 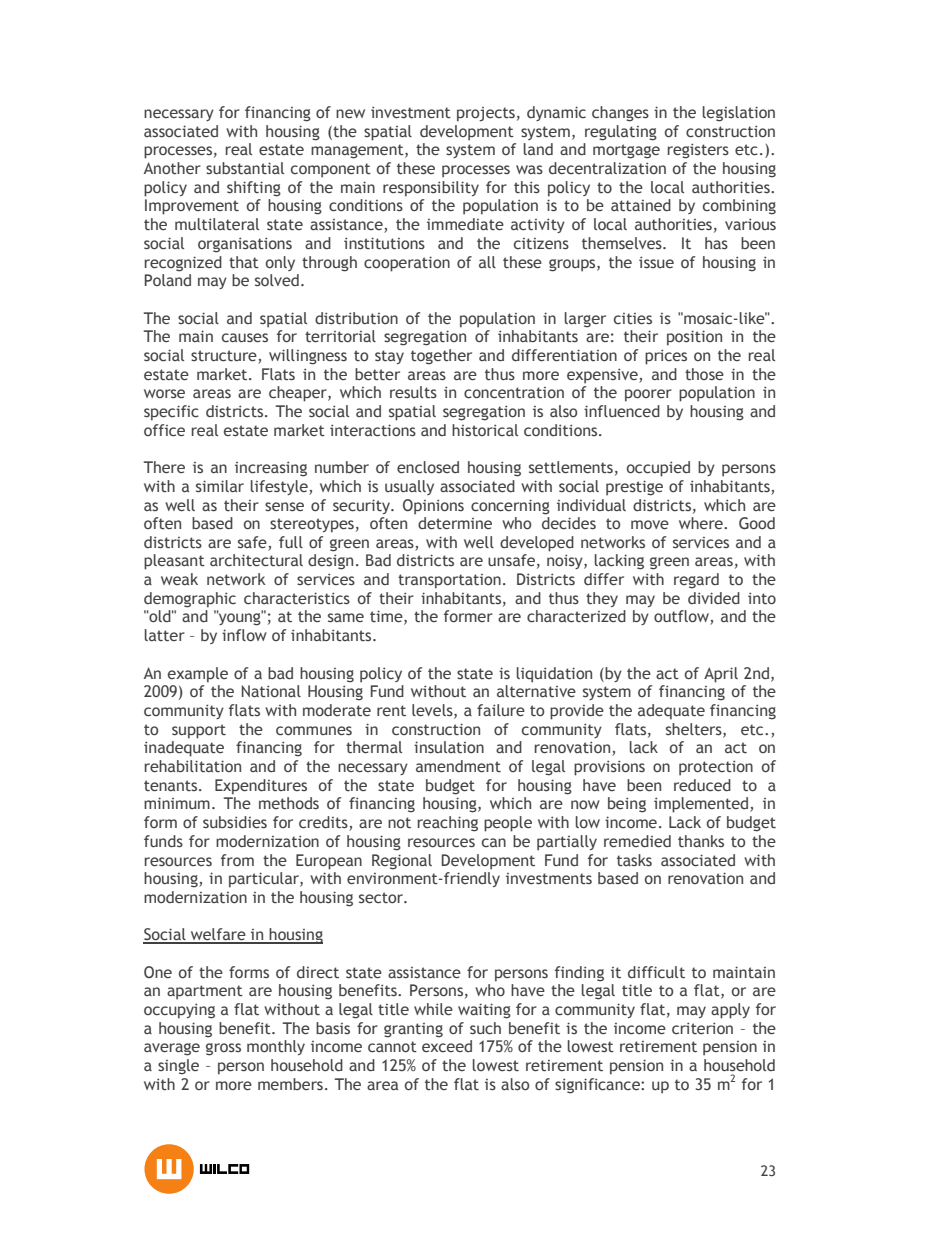 What do you see at coordinates (695, 730) in the screenshot?
I see `shelters` at bounding box center [695, 730].
